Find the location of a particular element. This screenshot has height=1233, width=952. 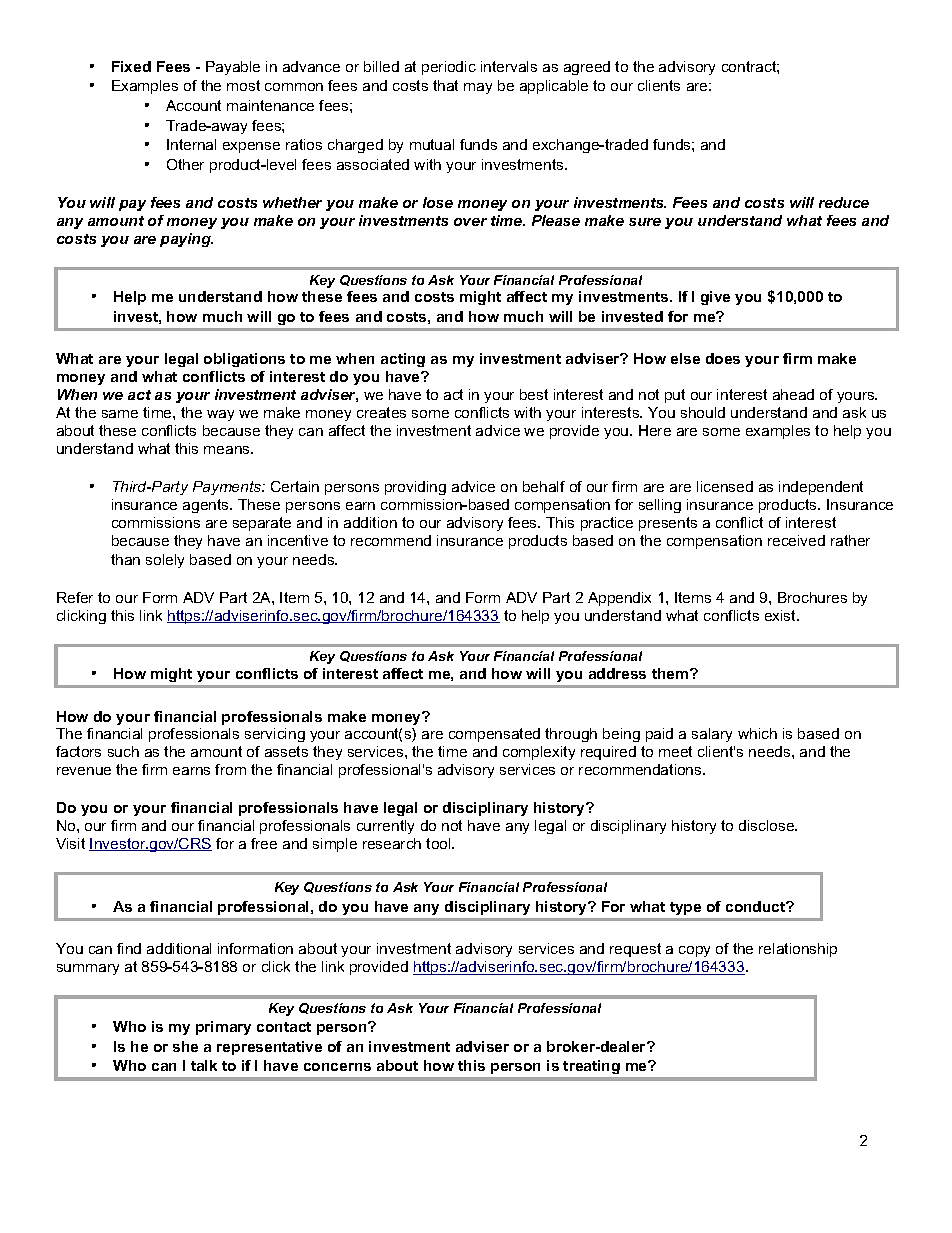

agreed is located at coordinates (587, 68).
